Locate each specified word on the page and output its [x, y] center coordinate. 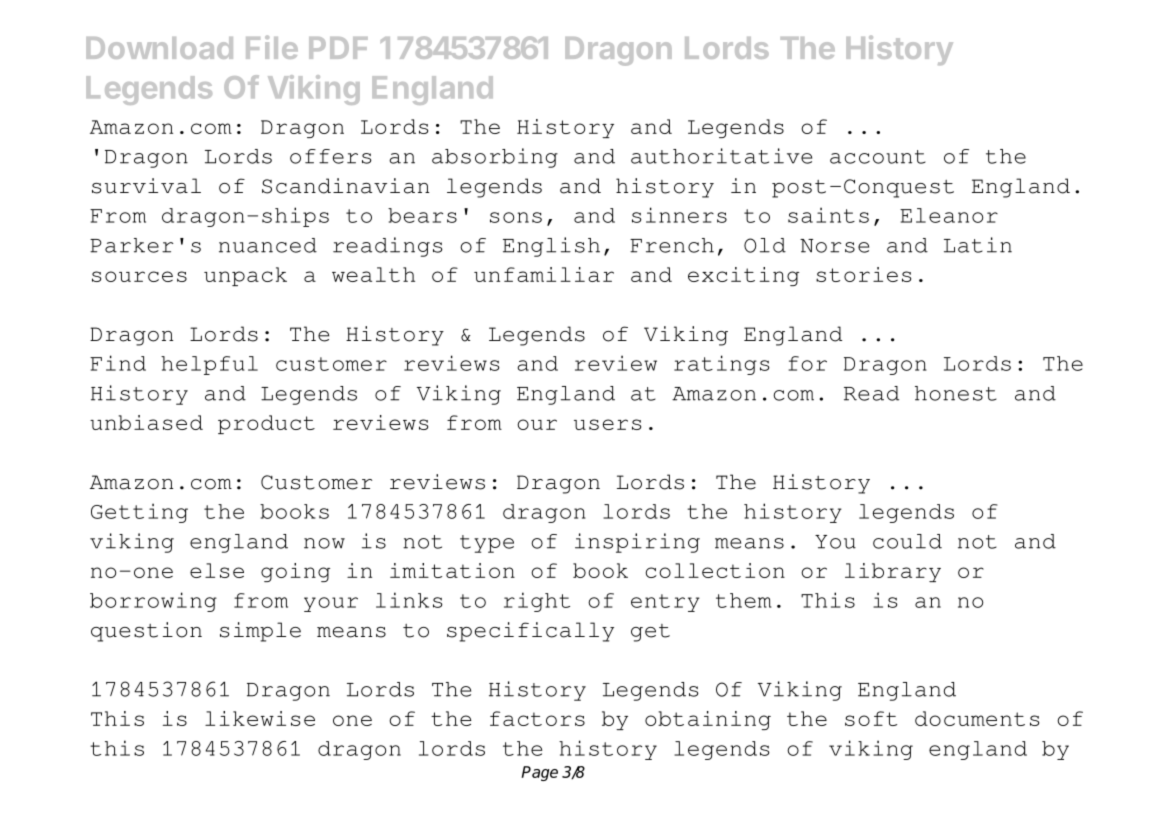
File [272, 47]
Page [539, 773]
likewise [260, 718]
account [878, 157]
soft [871, 718]
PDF [338, 48]
